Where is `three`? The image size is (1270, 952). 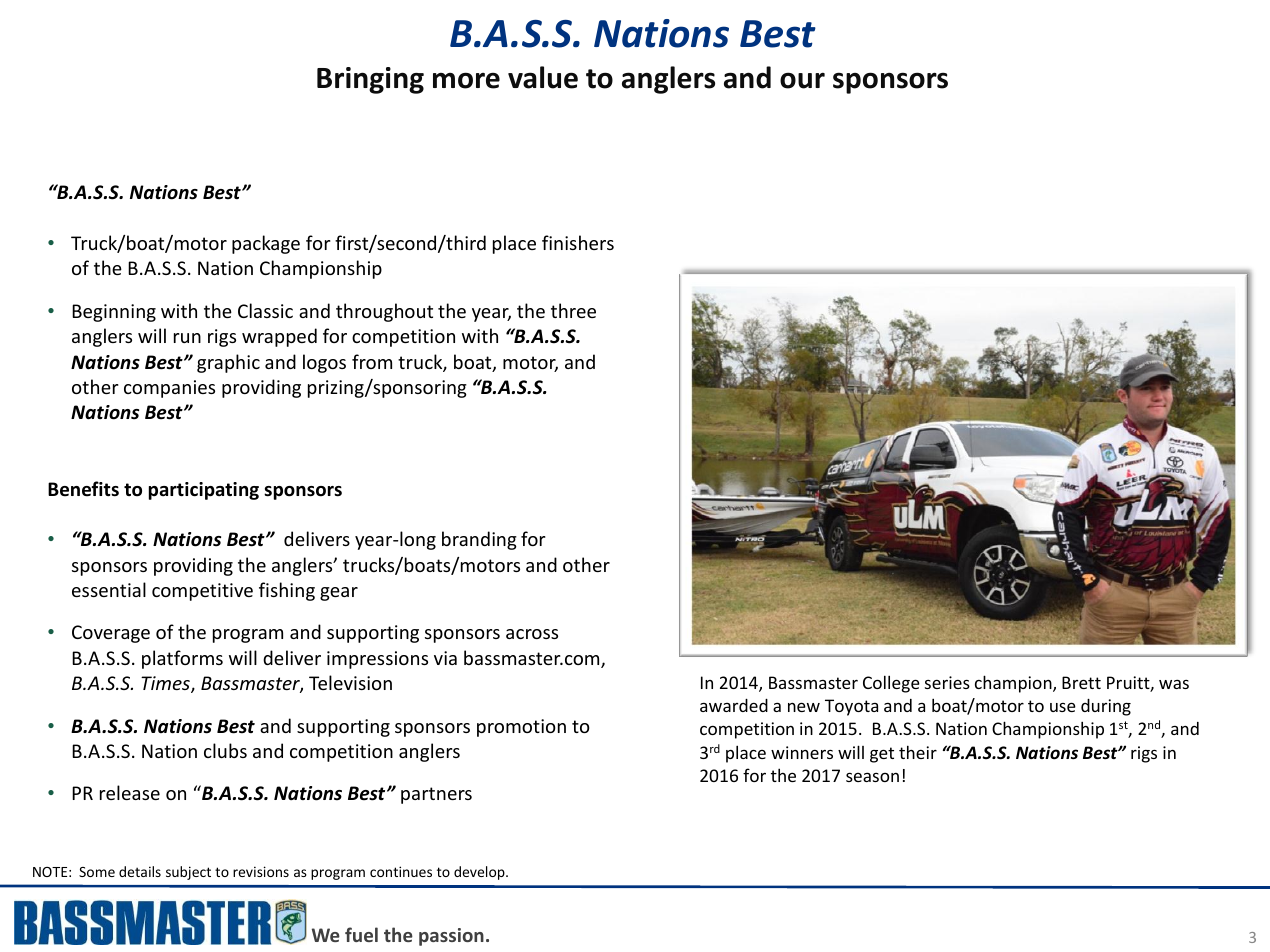 three is located at coordinates (573, 310).
